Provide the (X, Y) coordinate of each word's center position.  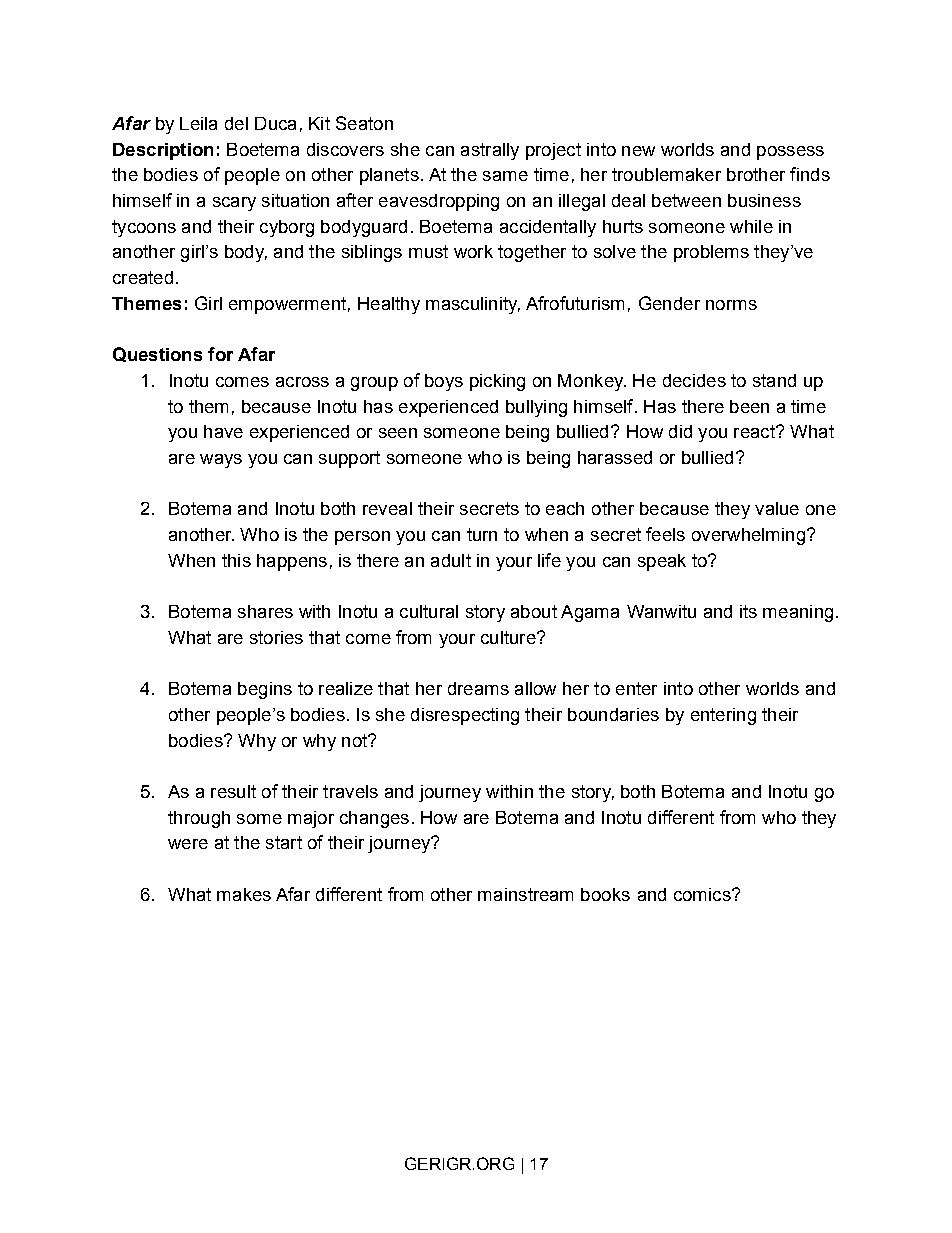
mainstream (525, 894)
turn (482, 534)
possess (790, 153)
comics (703, 894)
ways (221, 461)
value (777, 508)
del (236, 123)
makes (244, 894)
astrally (490, 151)
